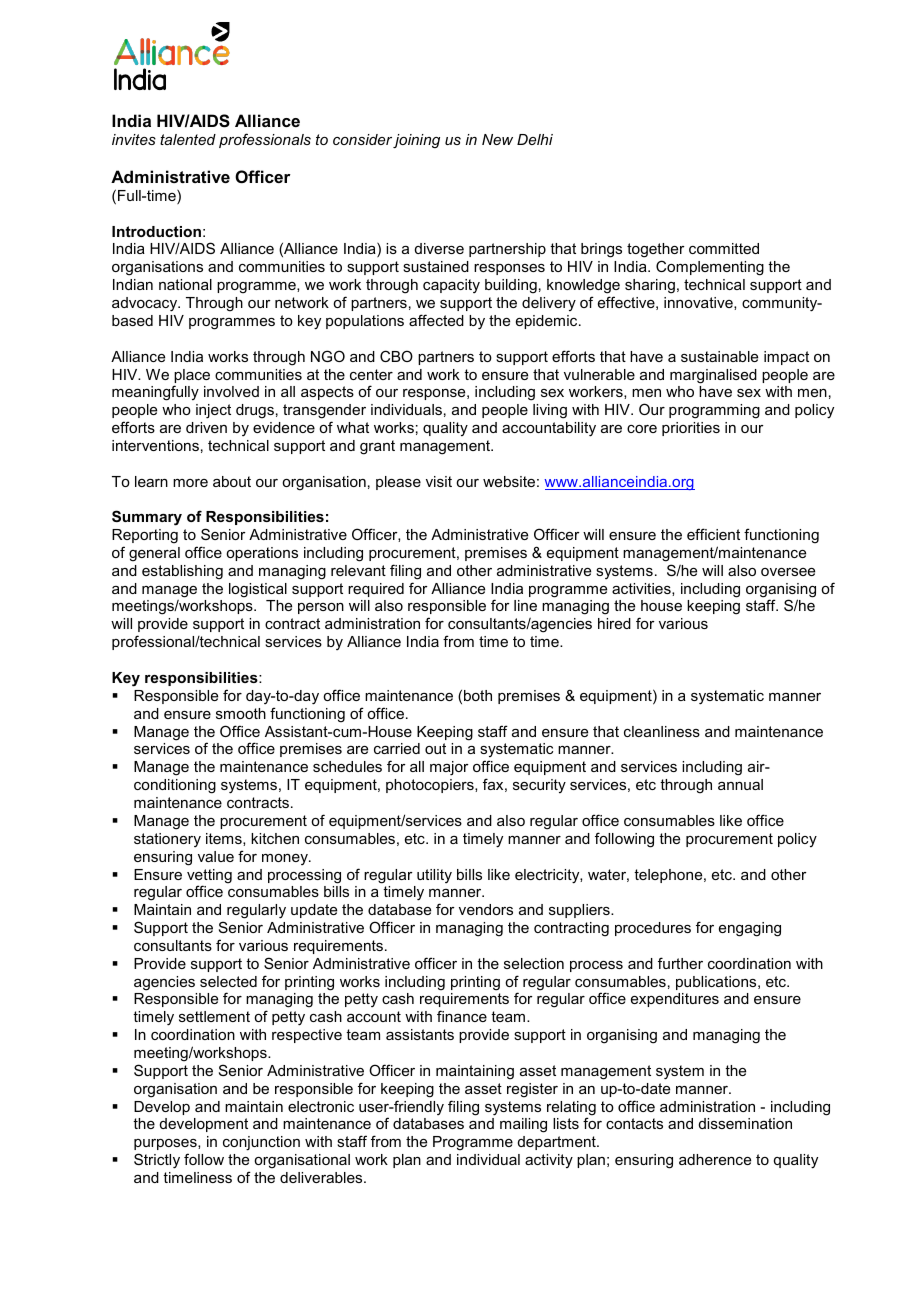  I want to click on New, so click(497, 139).
